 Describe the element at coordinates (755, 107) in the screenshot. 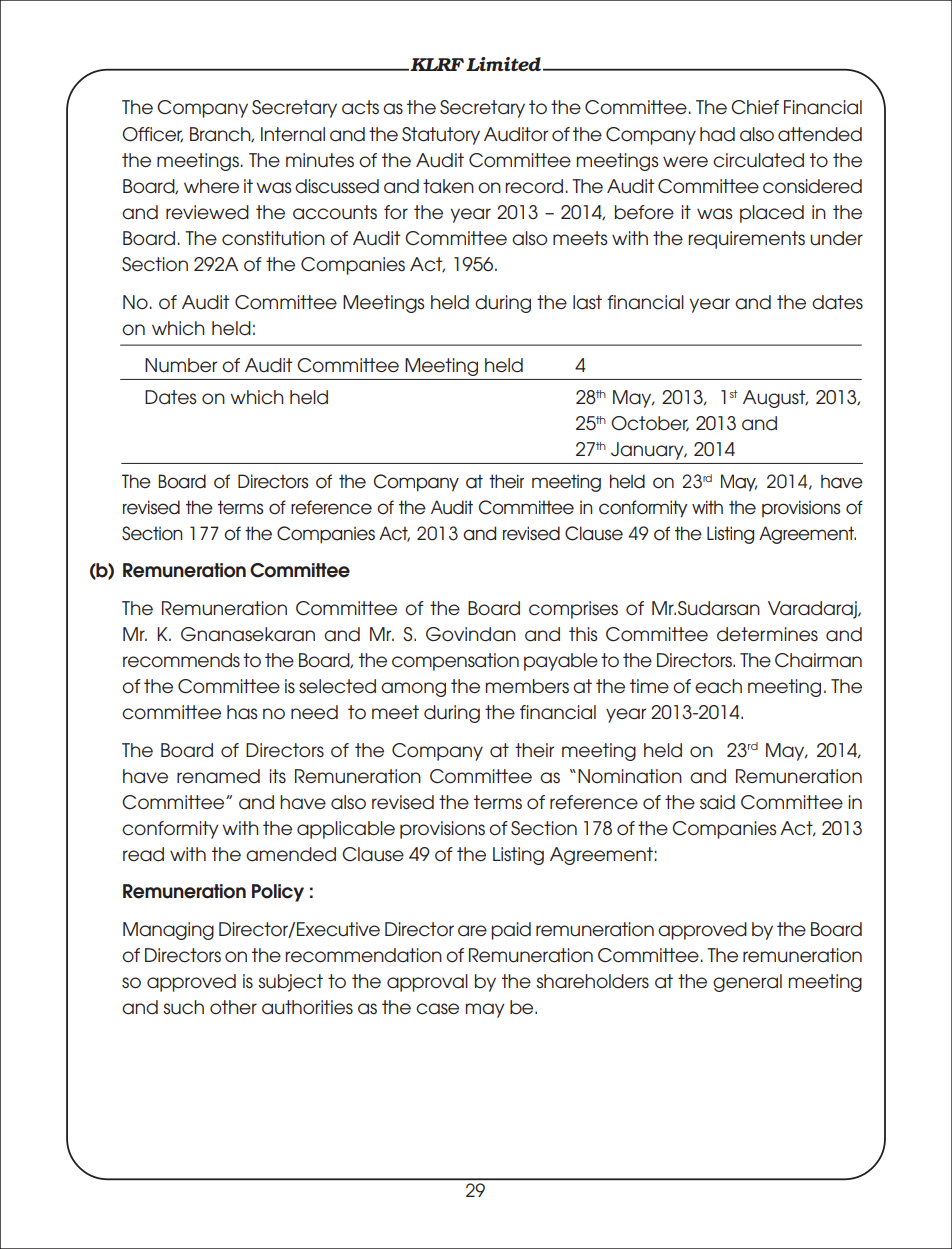

I see `Chief` at that location.
